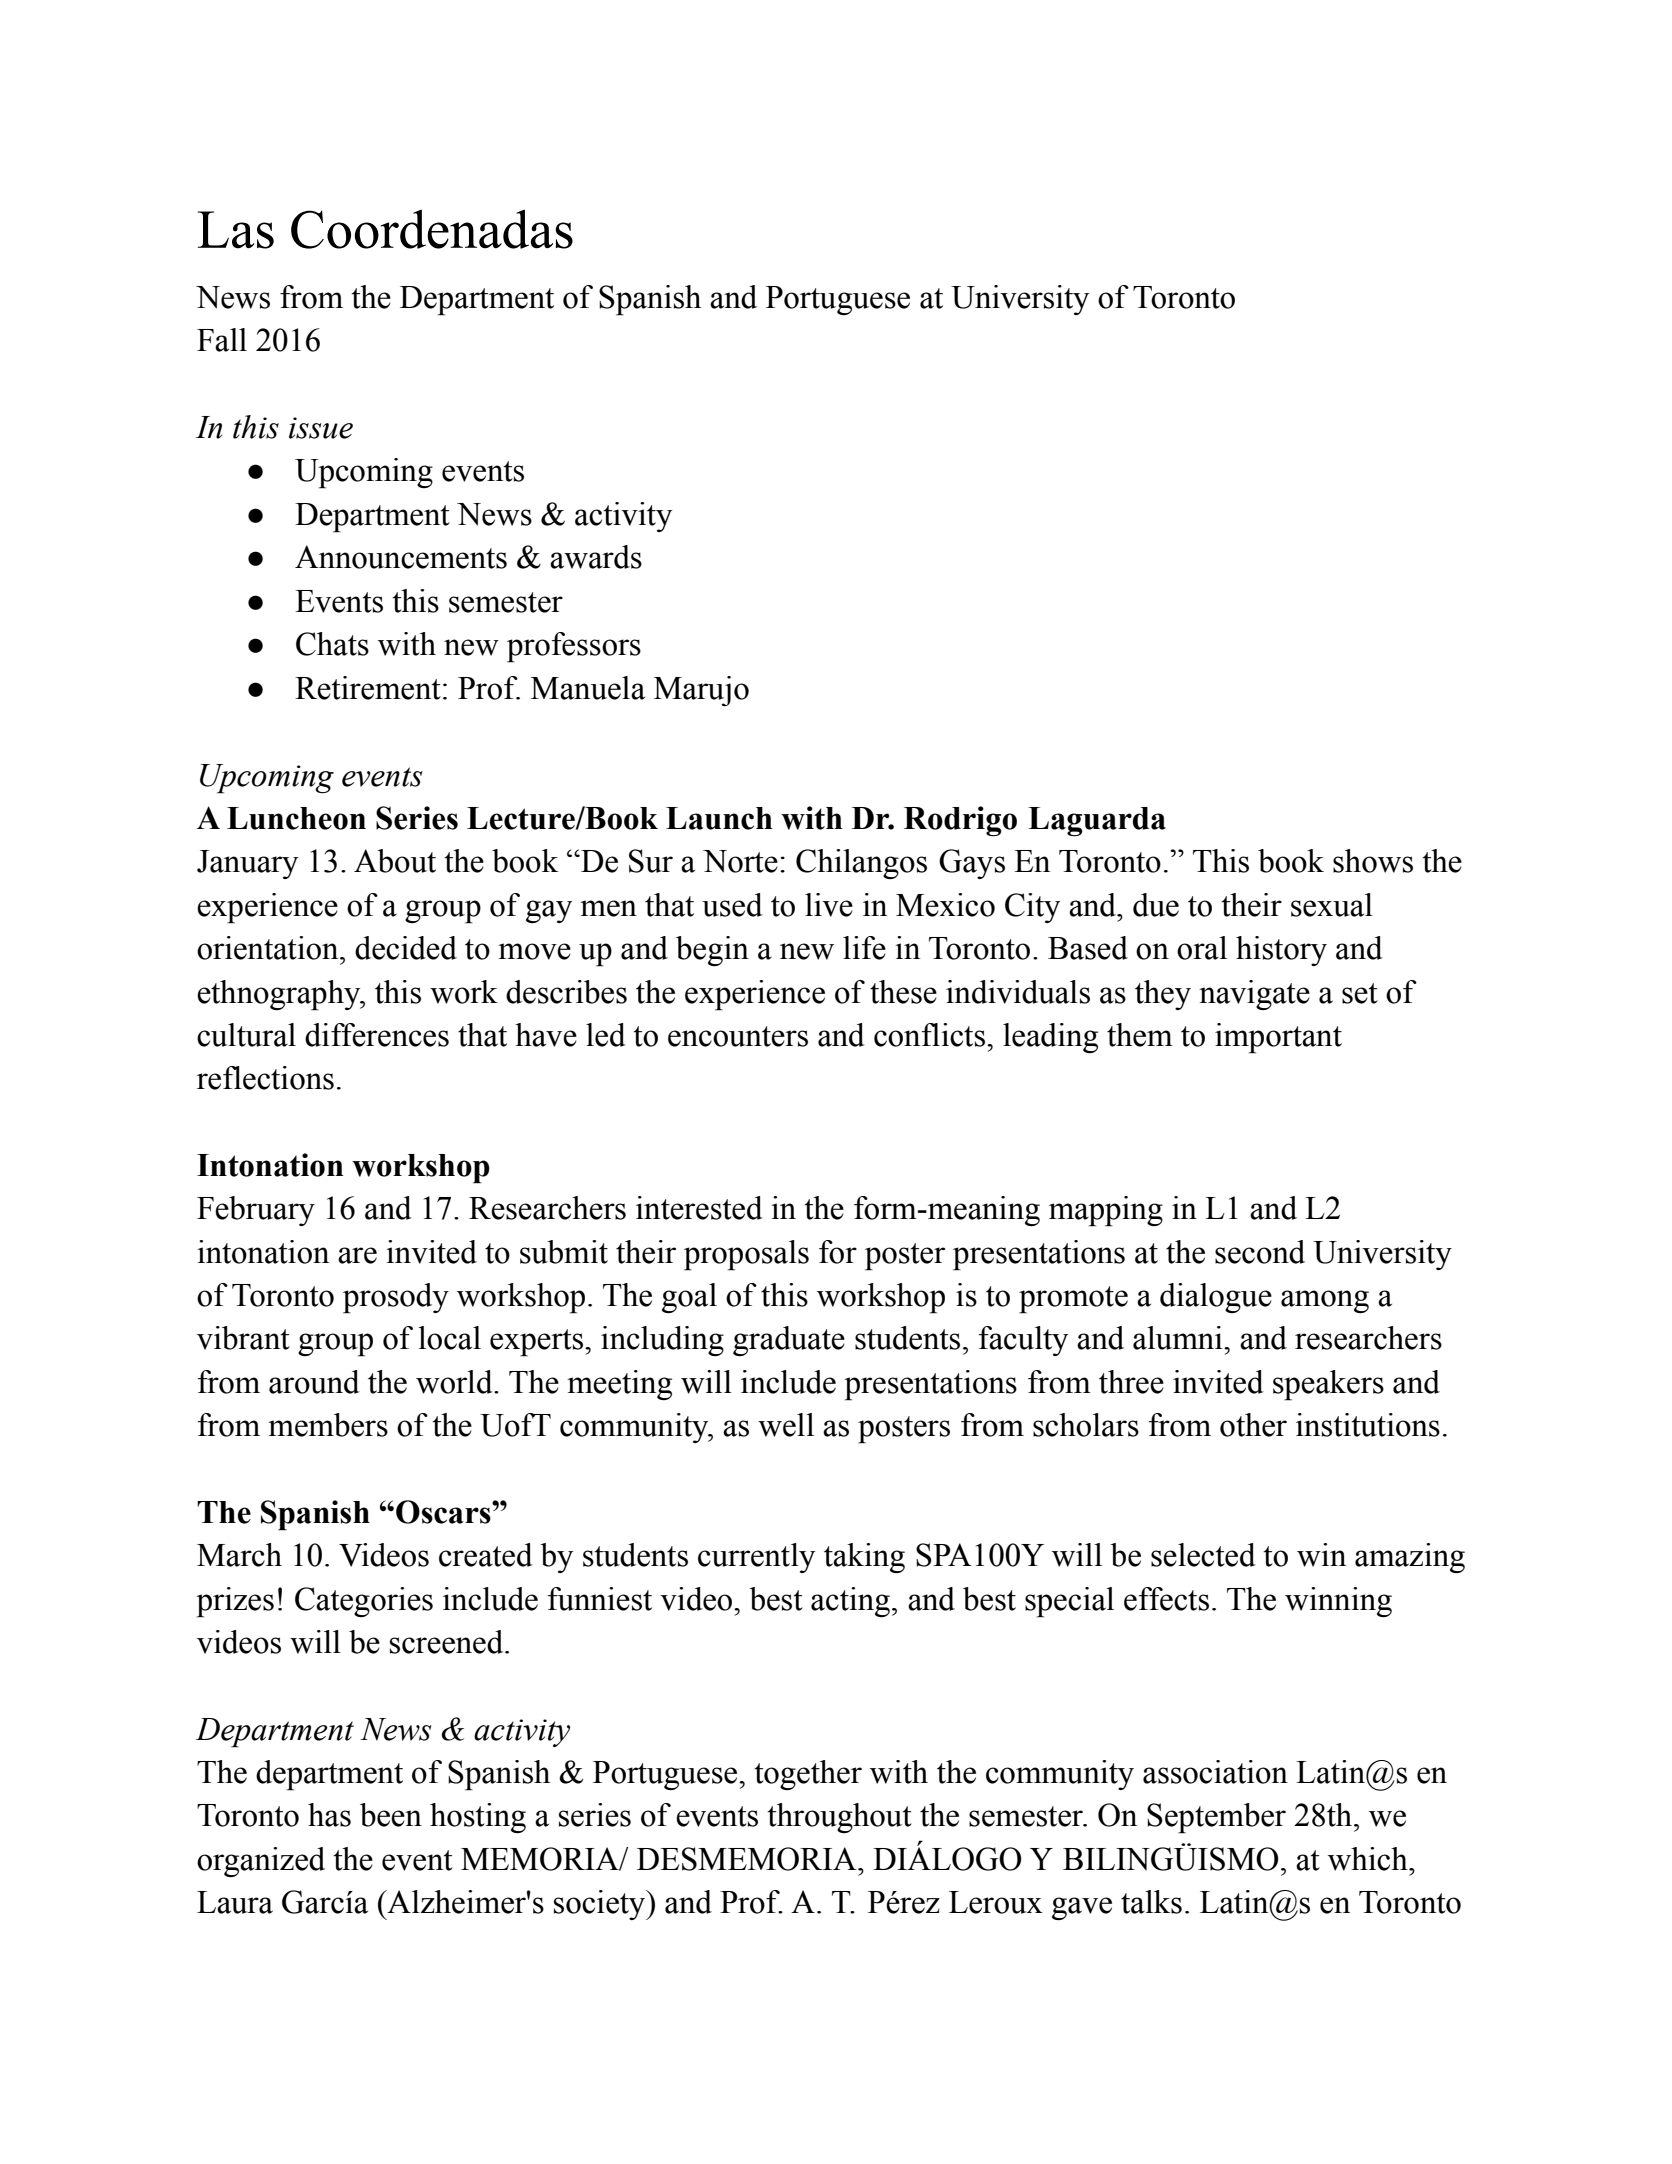 The width and height of the screenshot is (1672, 2164). I want to click on awards, so click(596, 557).
